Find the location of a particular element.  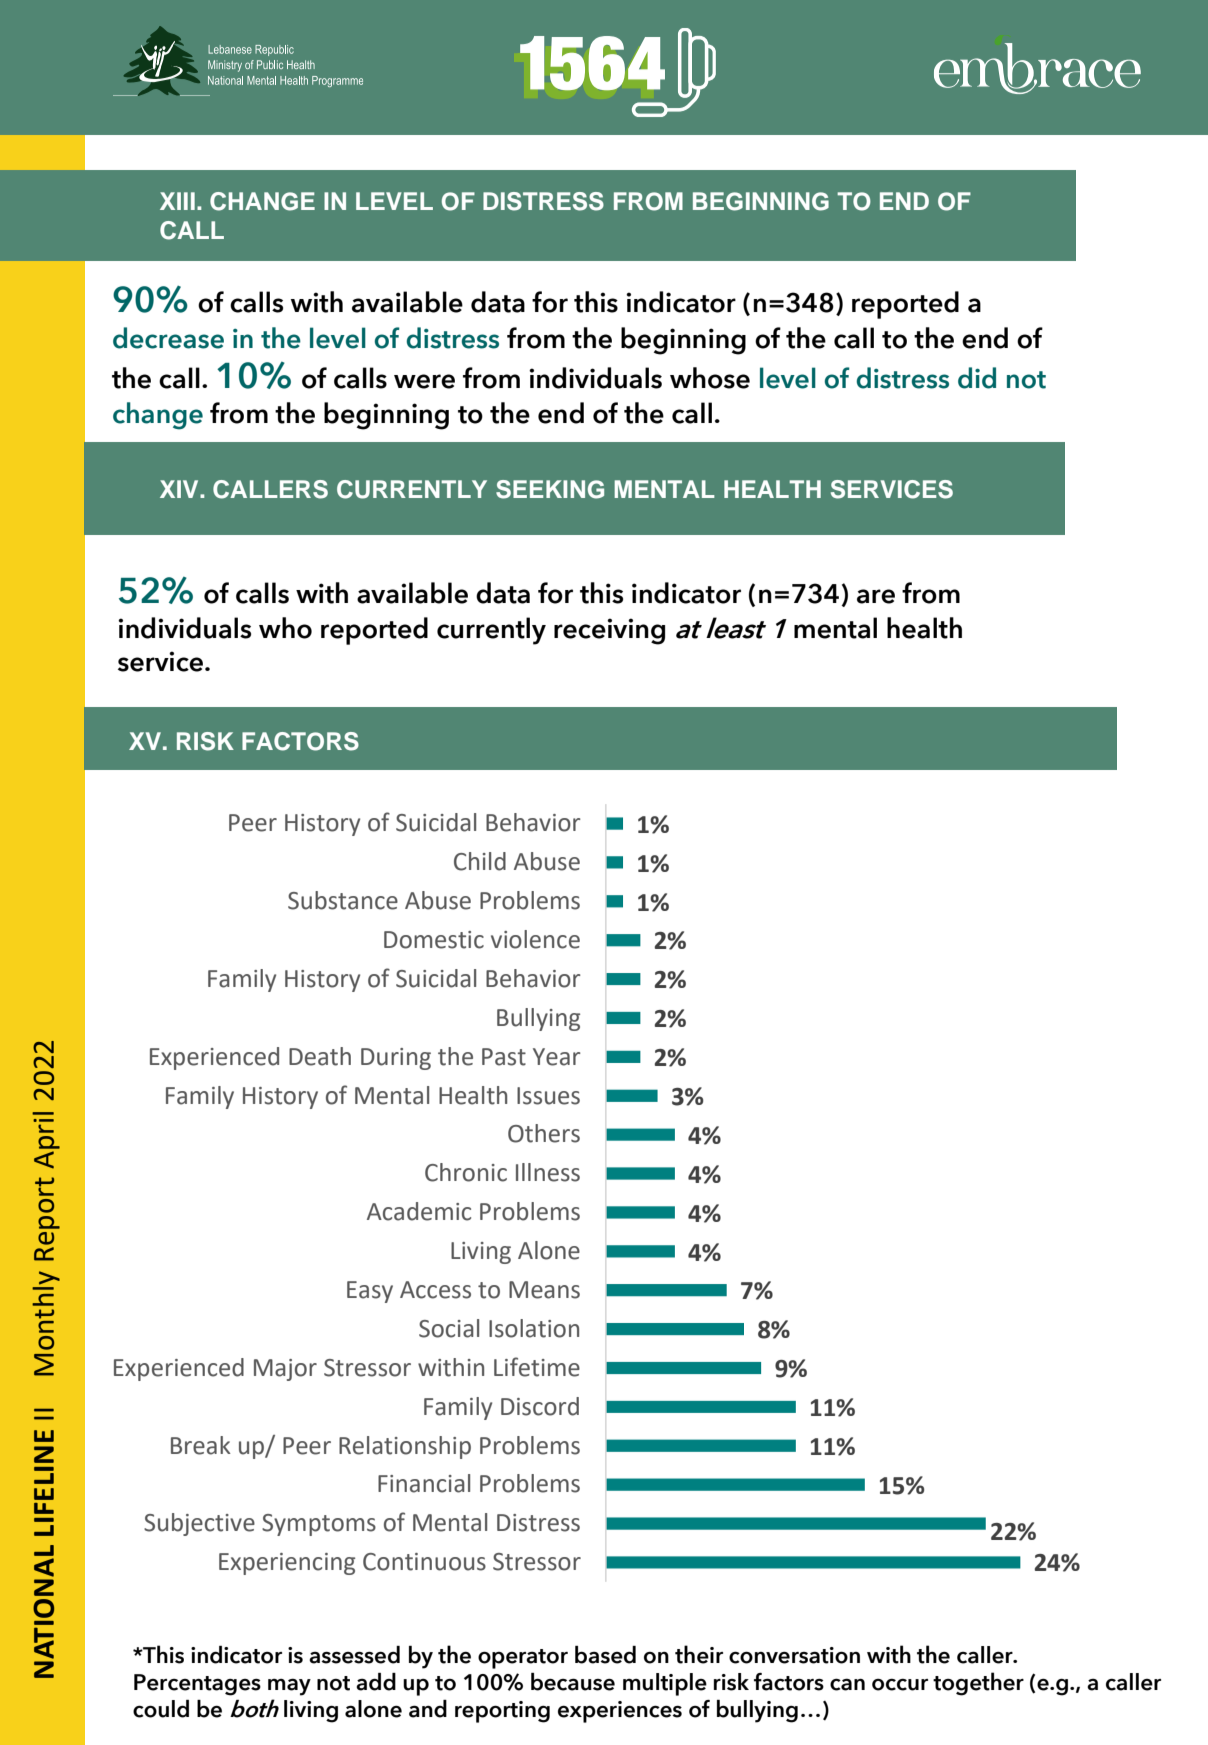

are is located at coordinates (876, 596).
